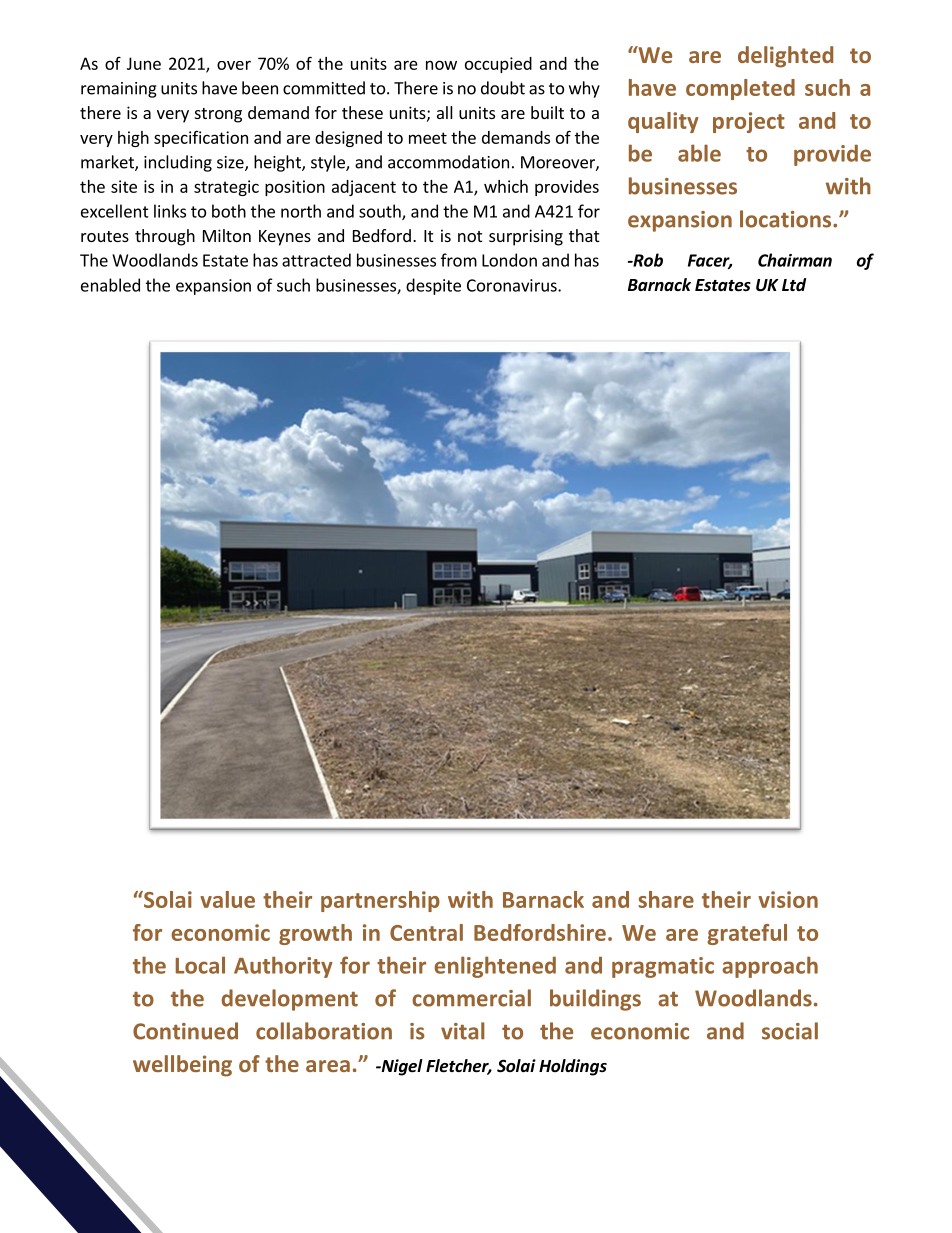 The image size is (952, 1233). What do you see at coordinates (740, 89) in the screenshot?
I see `completed` at bounding box center [740, 89].
